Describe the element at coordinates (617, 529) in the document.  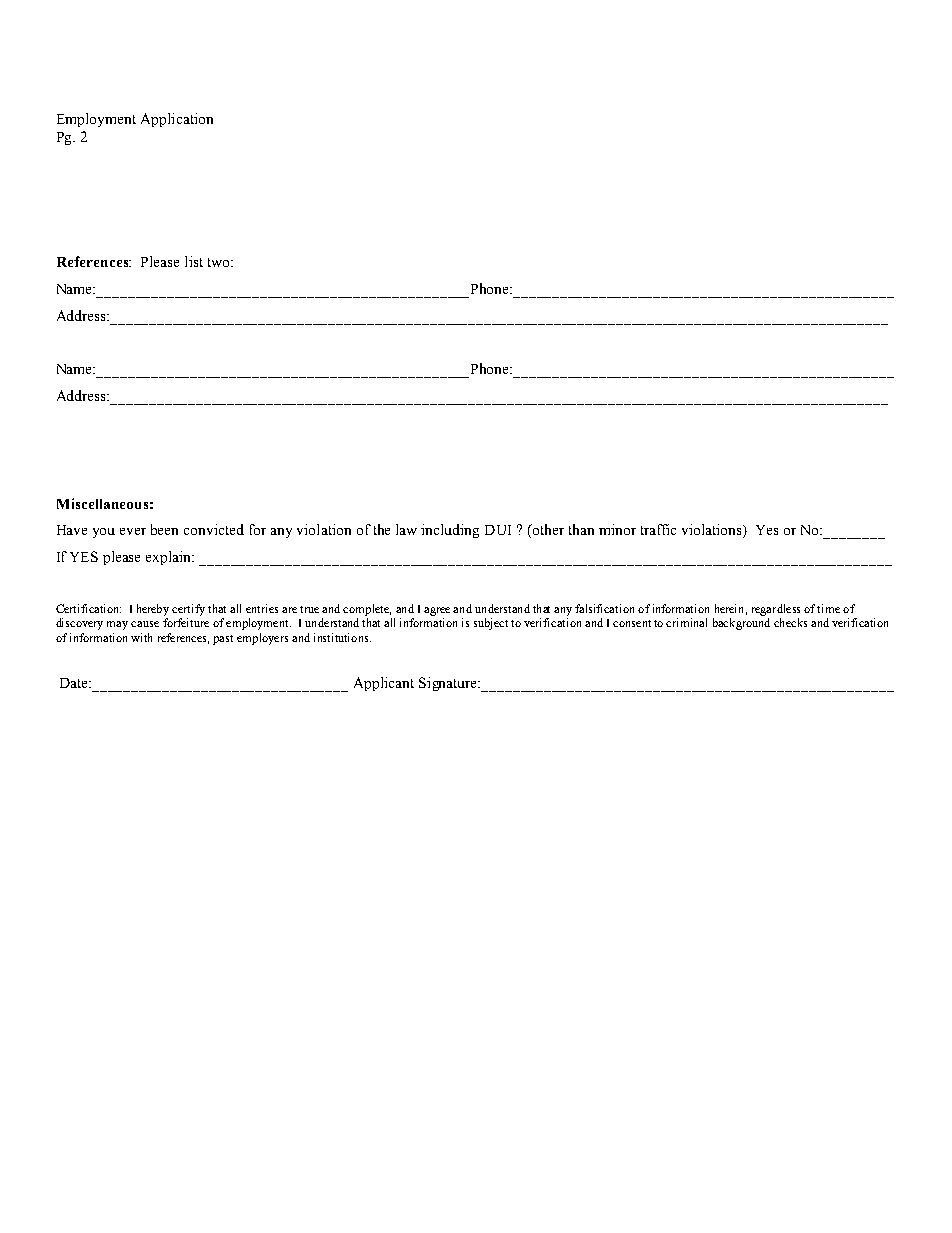
I see `minor` at that location.
